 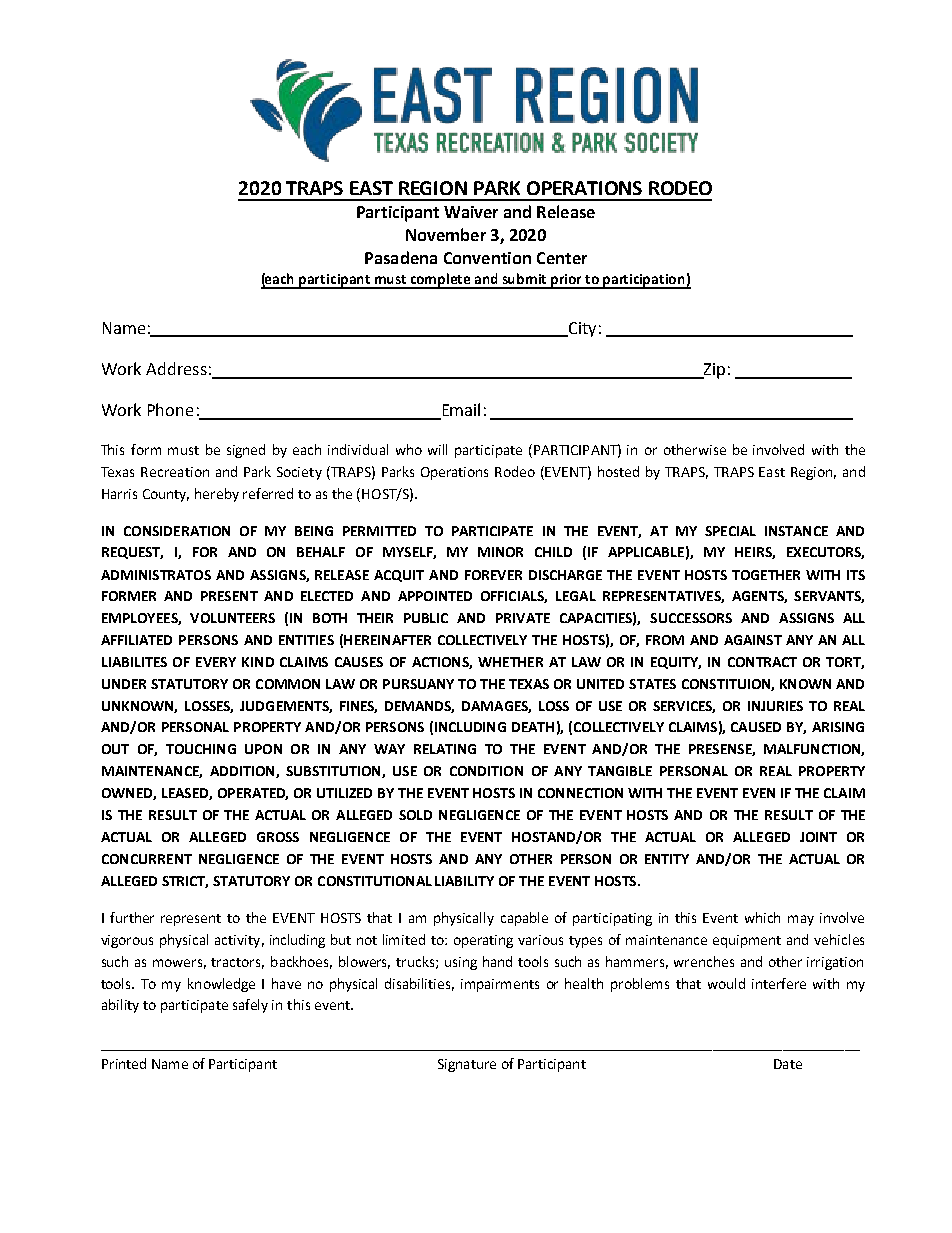 What do you see at coordinates (510, 662) in the screenshot?
I see `WHETHER` at bounding box center [510, 662].
